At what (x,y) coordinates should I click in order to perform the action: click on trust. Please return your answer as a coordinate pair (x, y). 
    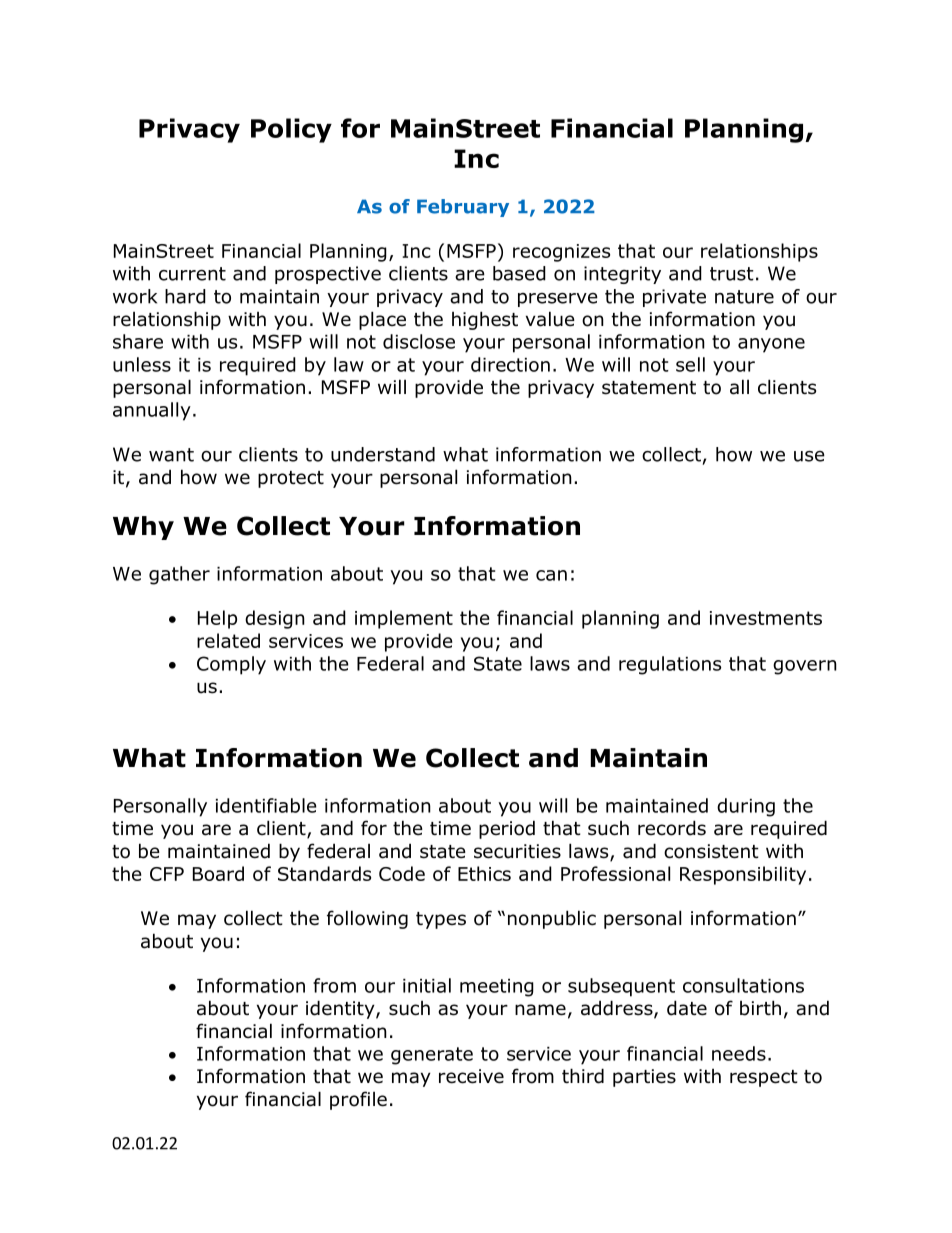
    Looking at the image, I should click on (732, 274).
